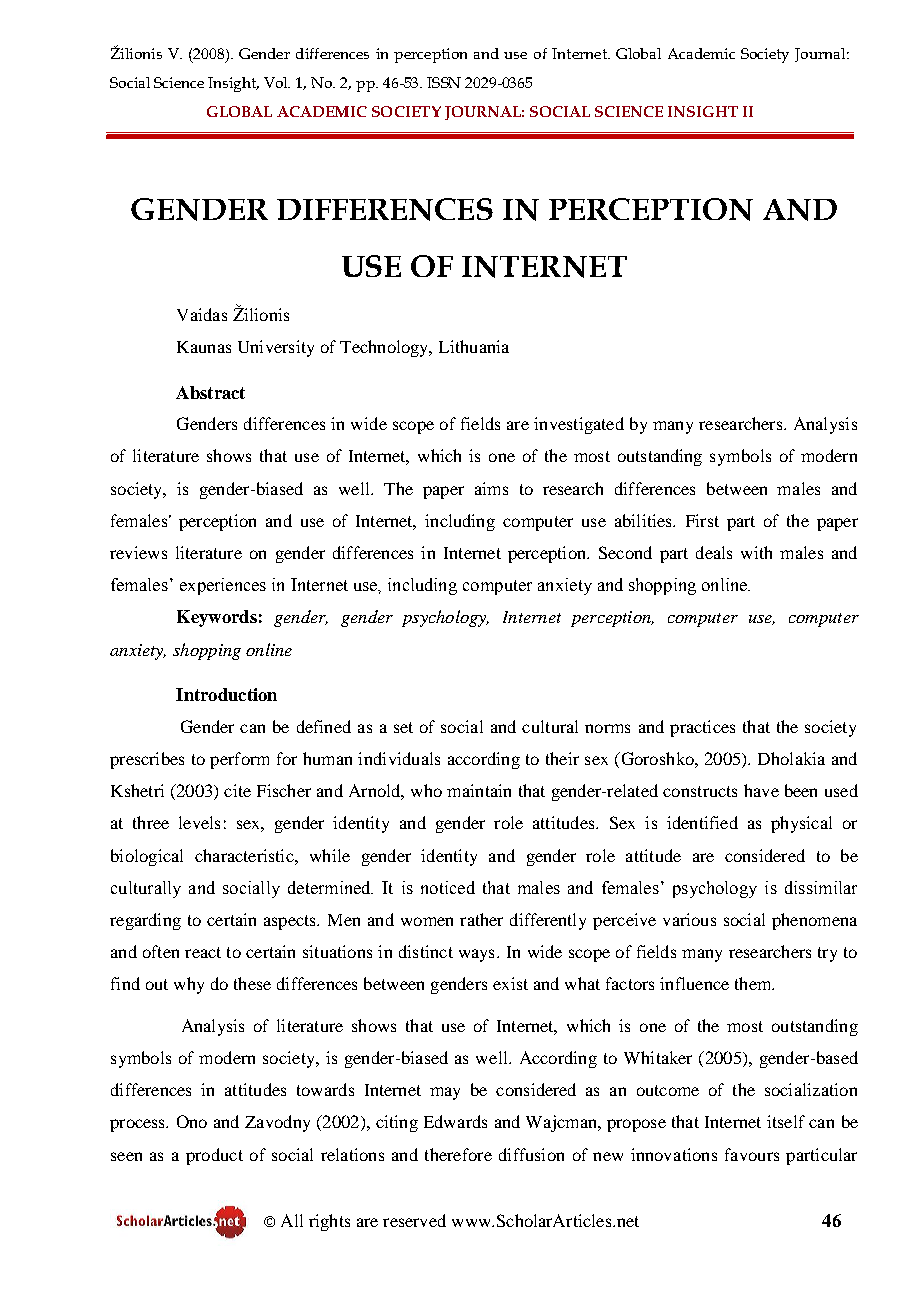  What do you see at coordinates (444, 82) in the screenshot?
I see `ISSN` at bounding box center [444, 82].
